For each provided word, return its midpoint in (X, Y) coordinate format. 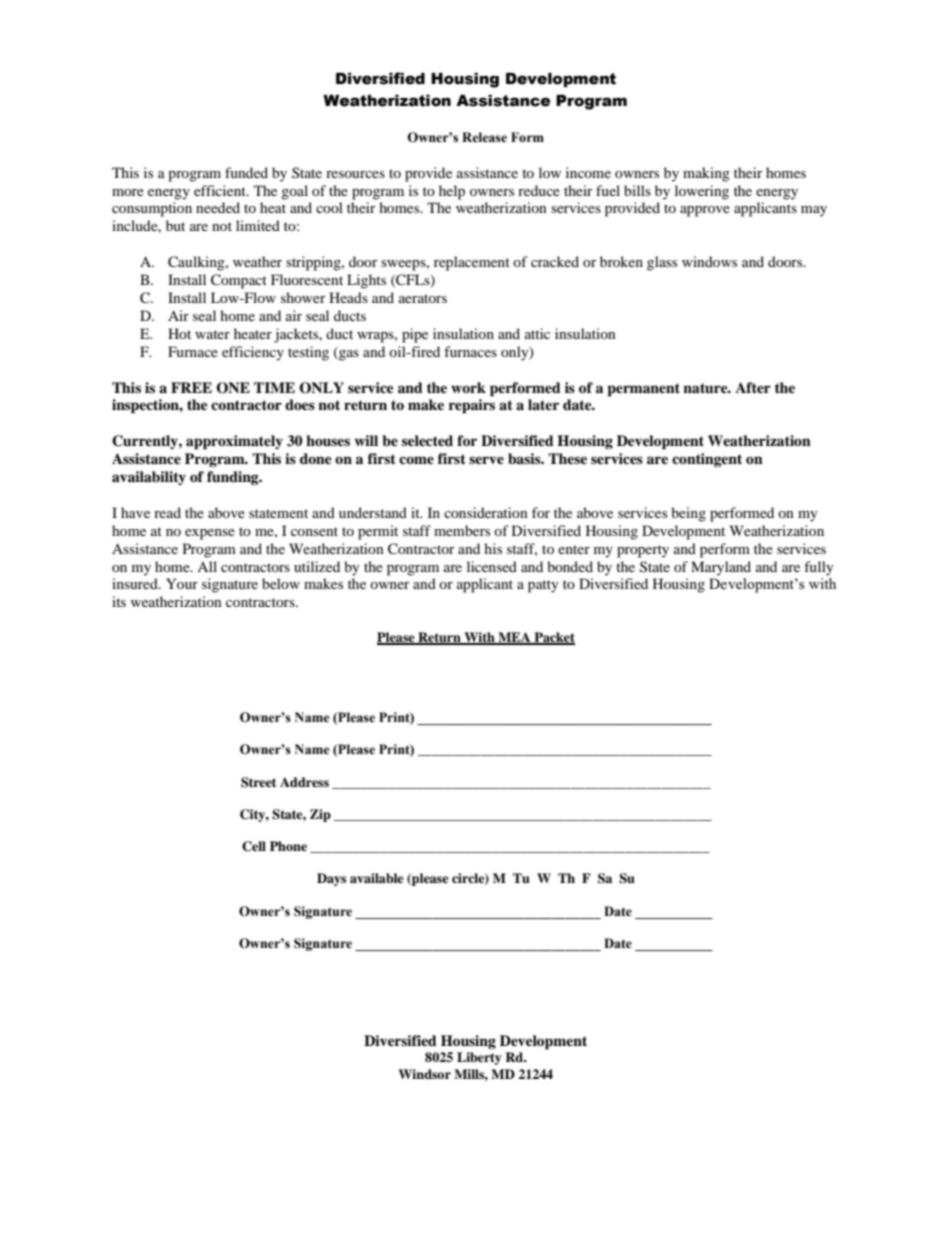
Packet (553, 638)
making (706, 174)
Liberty (479, 1058)
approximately (234, 442)
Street (258, 782)
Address (304, 782)
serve (486, 460)
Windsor (424, 1074)
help (452, 192)
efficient (221, 190)
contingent (707, 460)
